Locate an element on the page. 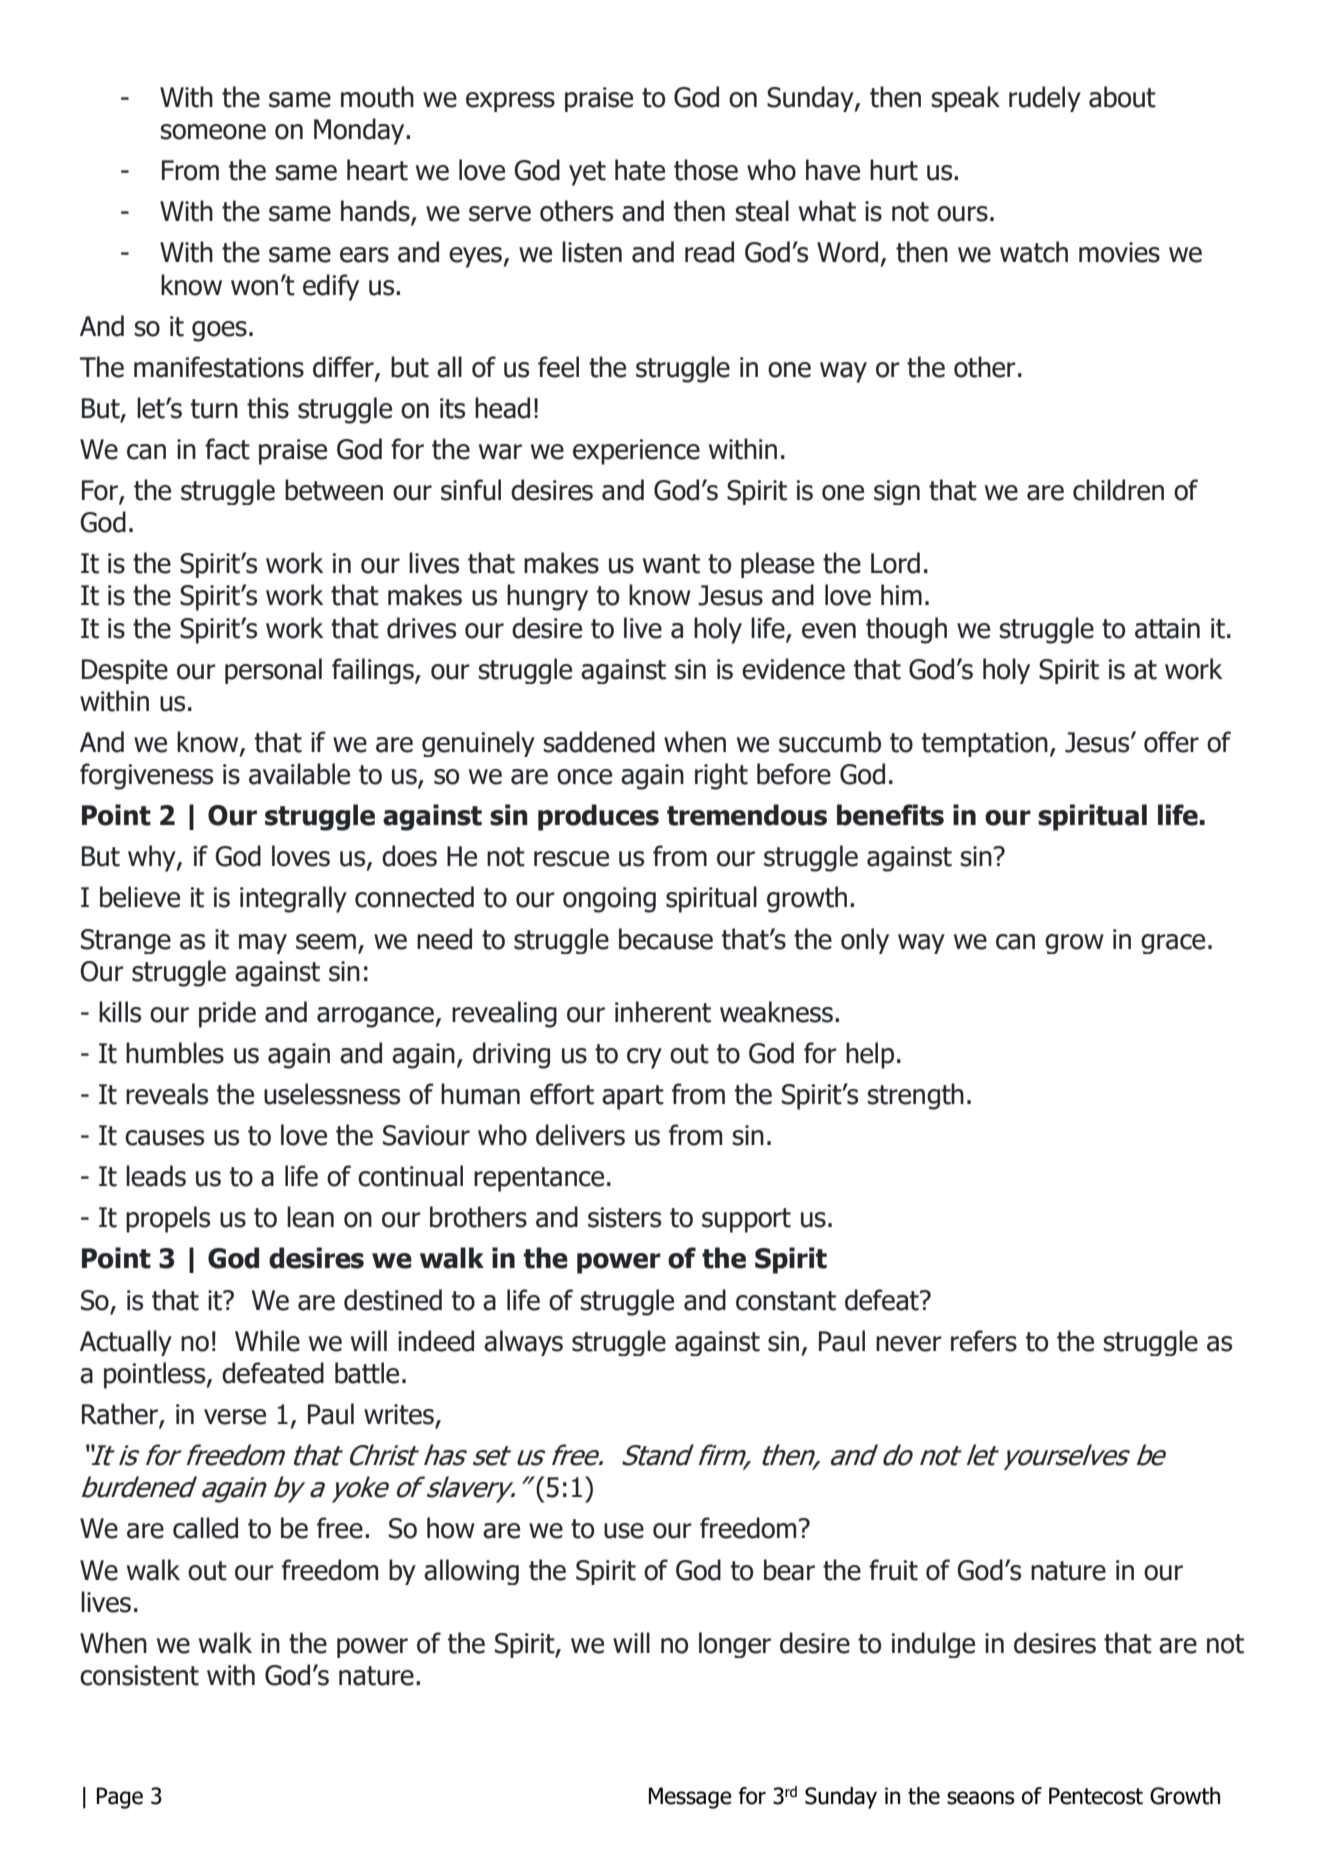 Image resolution: width=1324 pixels, height=1872 pixels. because is located at coordinates (666, 939).
